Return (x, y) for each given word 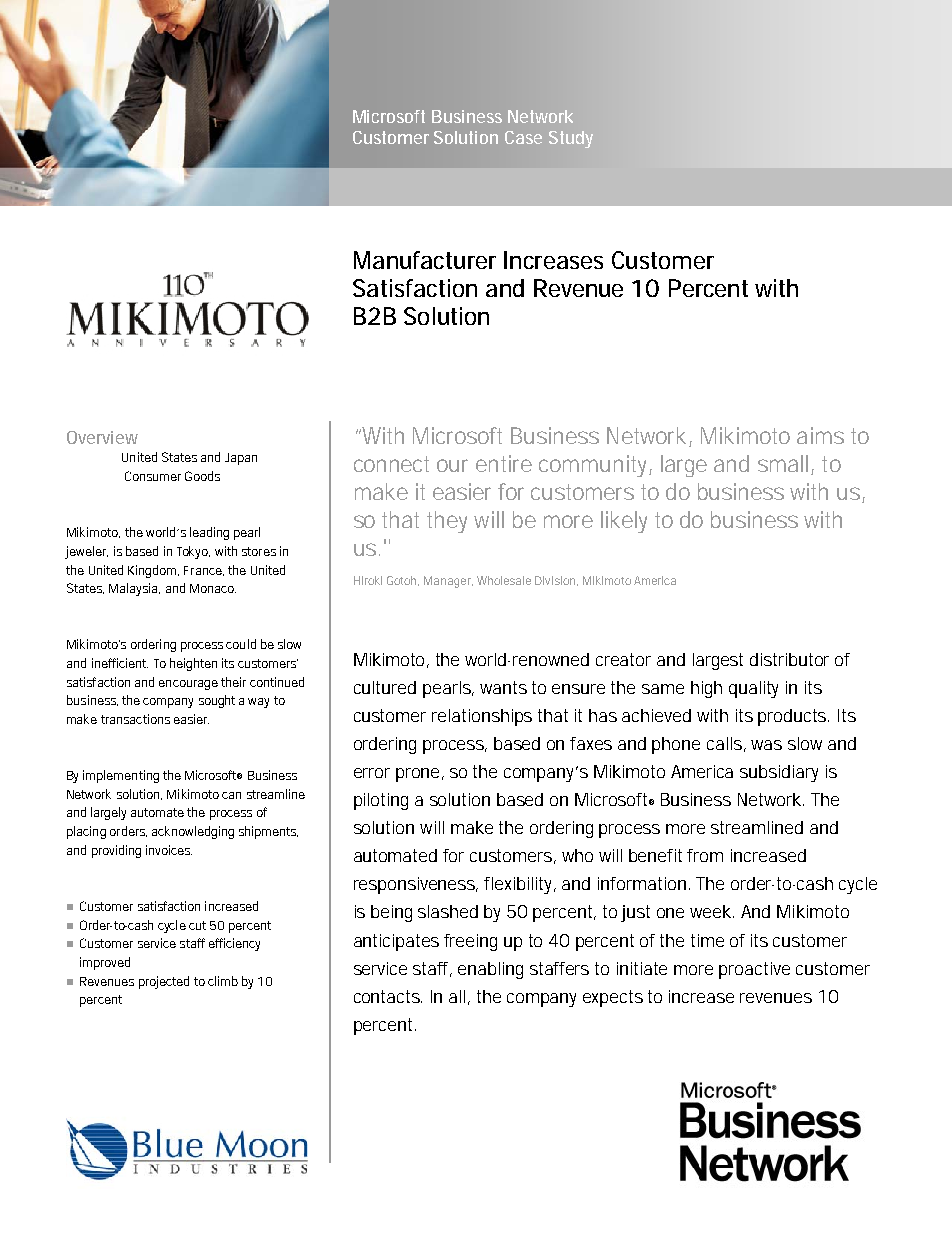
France (204, 571)
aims (820, 435)
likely (624, 522)
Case (523, 137)
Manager (448, 582)
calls (726, 744)
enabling (490, 970)
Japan (241, 459)
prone (420, 775)
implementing (121, 776)
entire (504, 463)
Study (571, 139)
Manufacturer (425, 260)
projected (164, 982)
